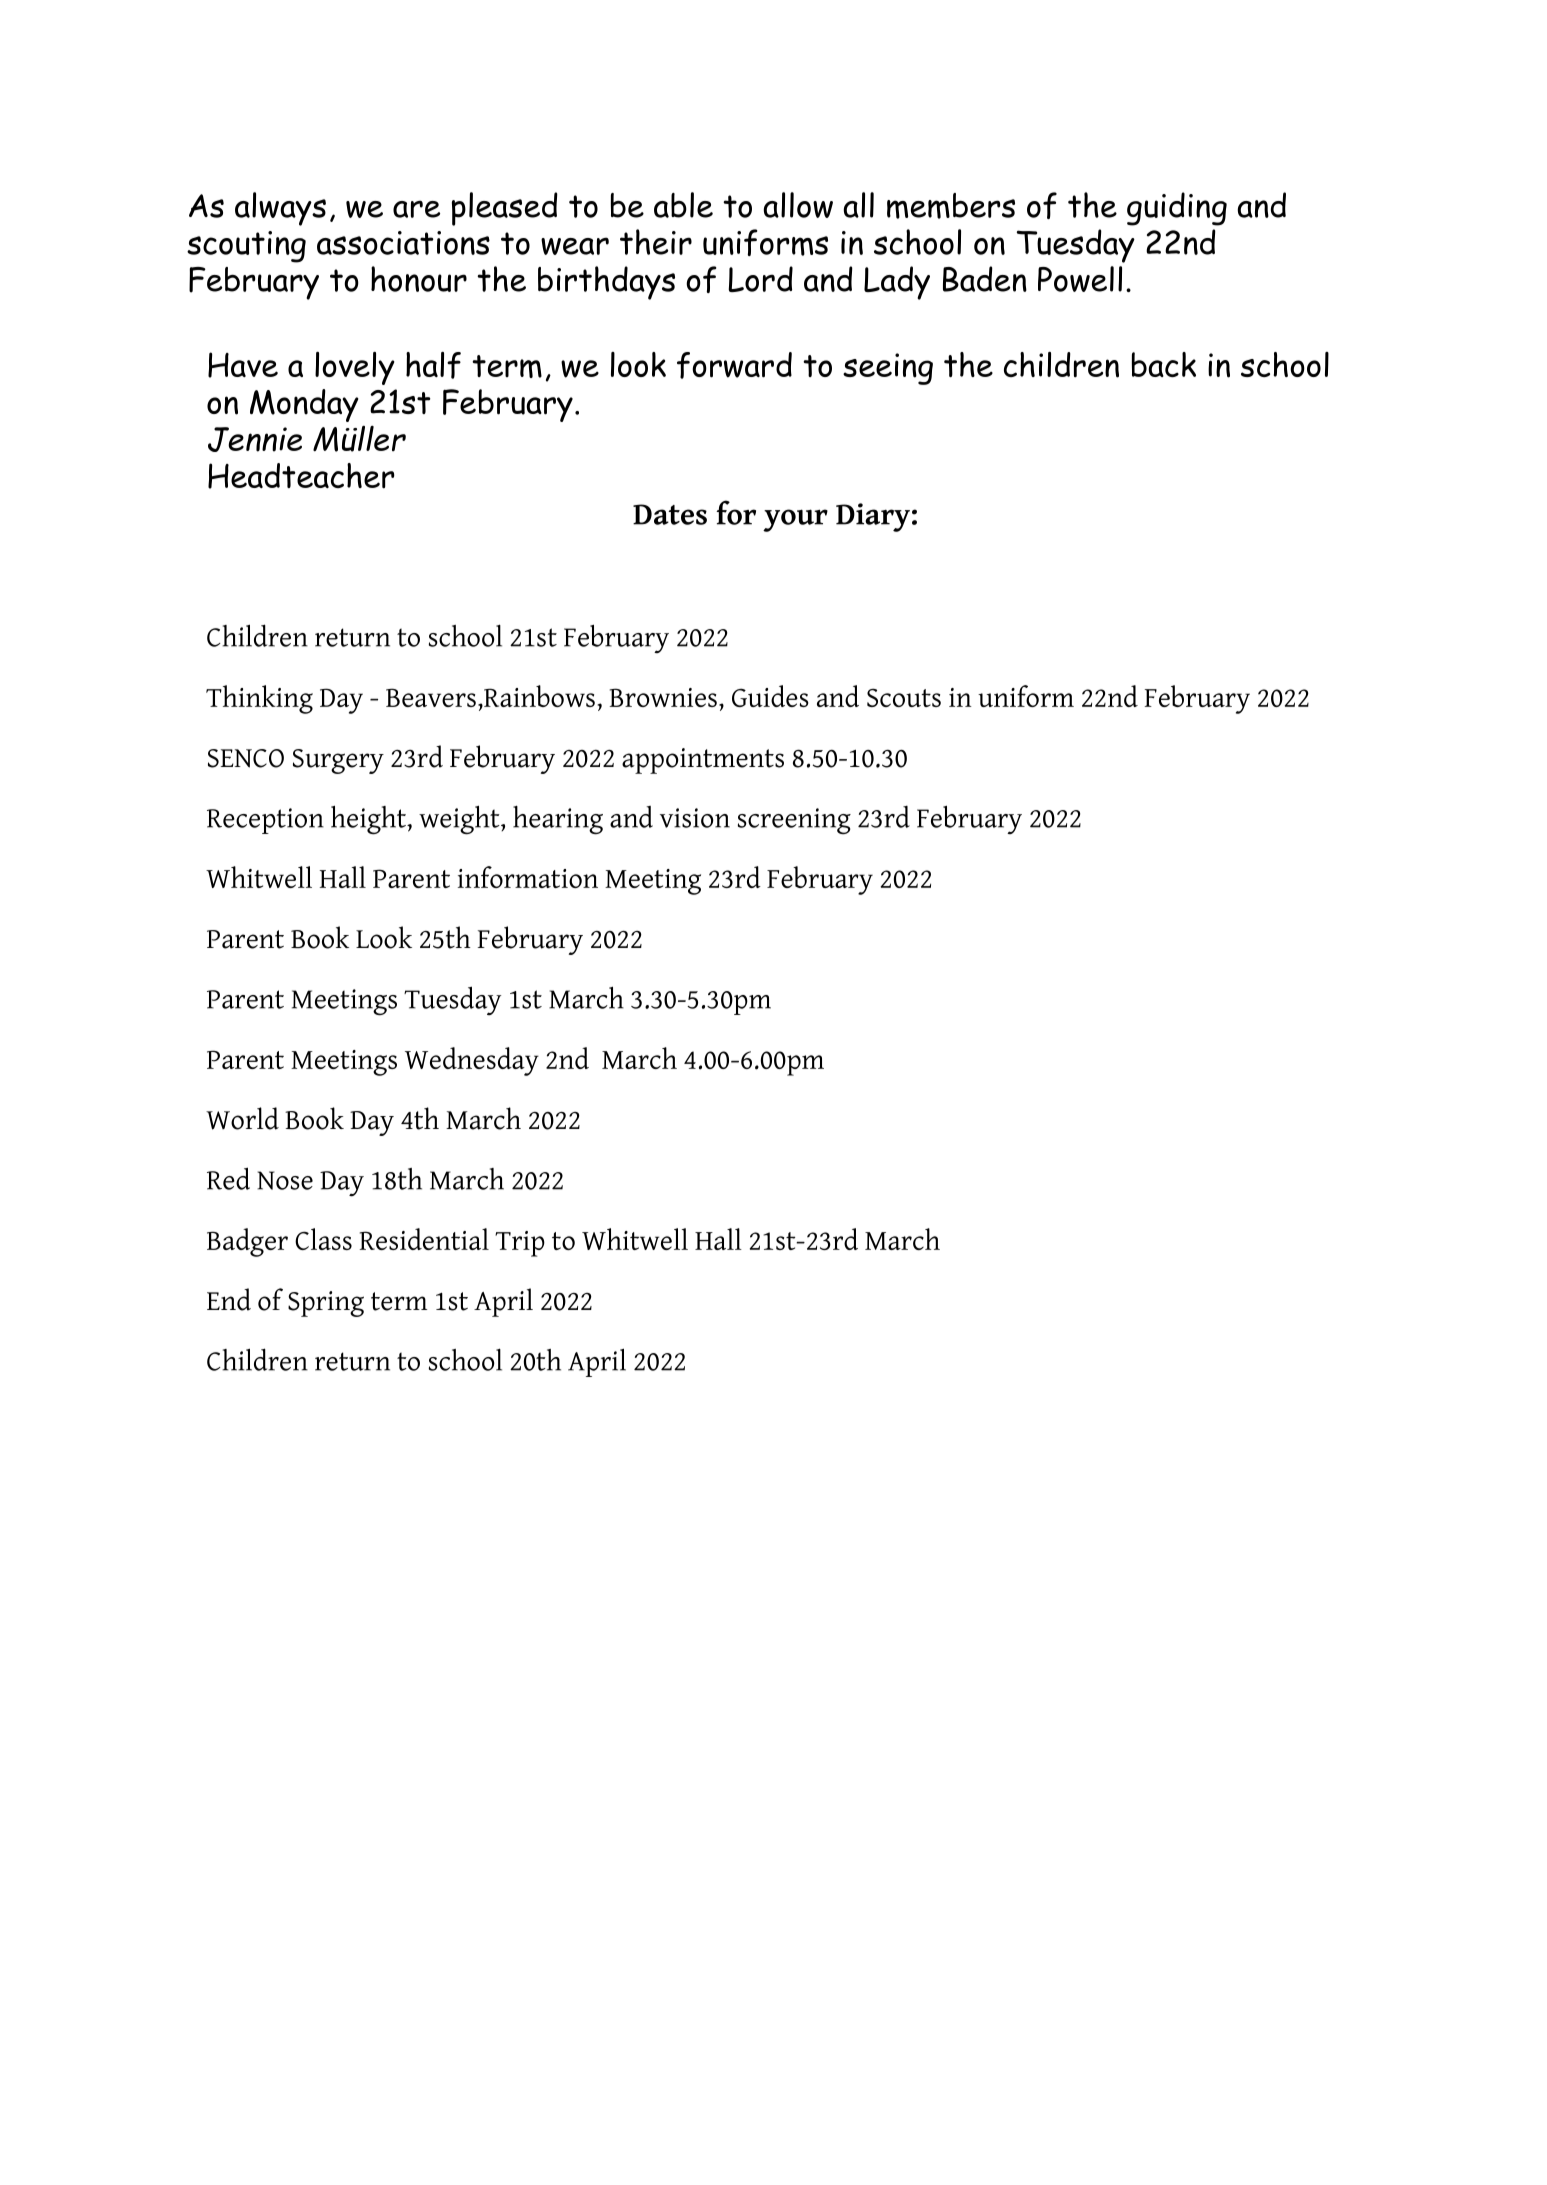 The image size is (1547, 2185). I want to click on Class, so click(323, 1239).
